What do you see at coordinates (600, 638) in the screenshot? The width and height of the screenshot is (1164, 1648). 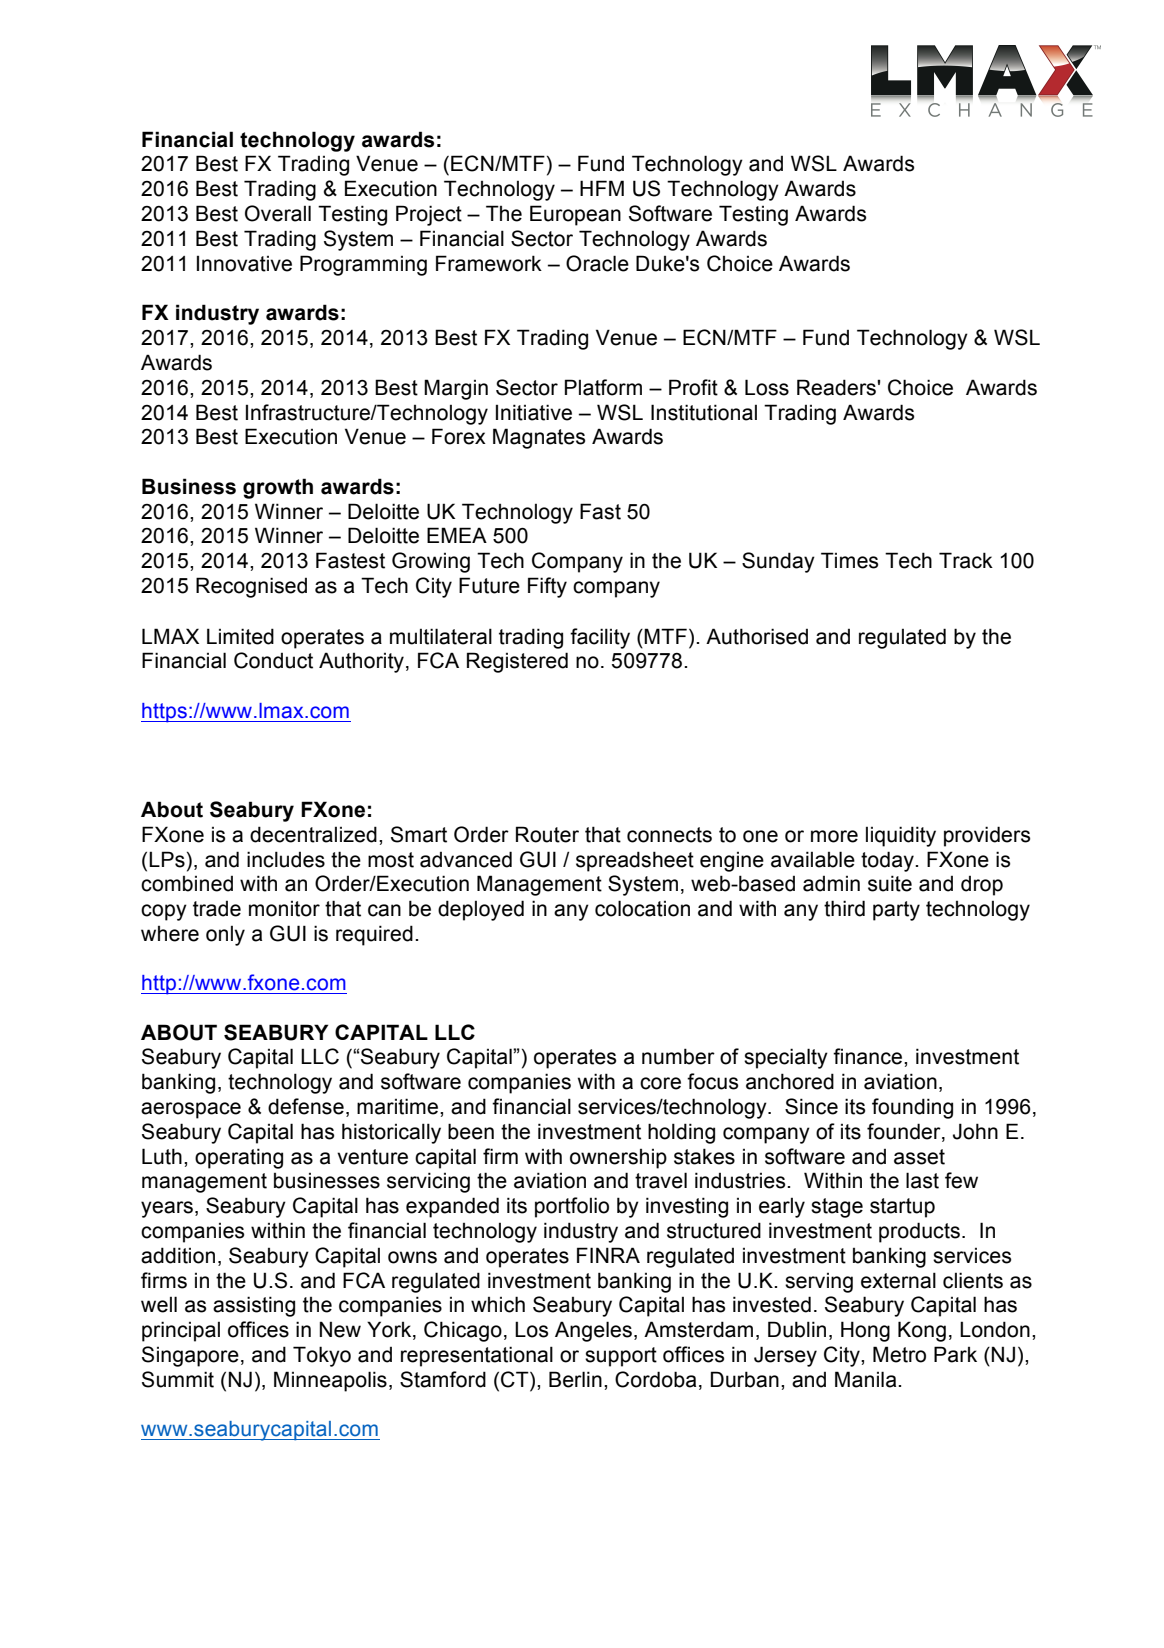 I see `facility` at bounding box center [600, 638].
